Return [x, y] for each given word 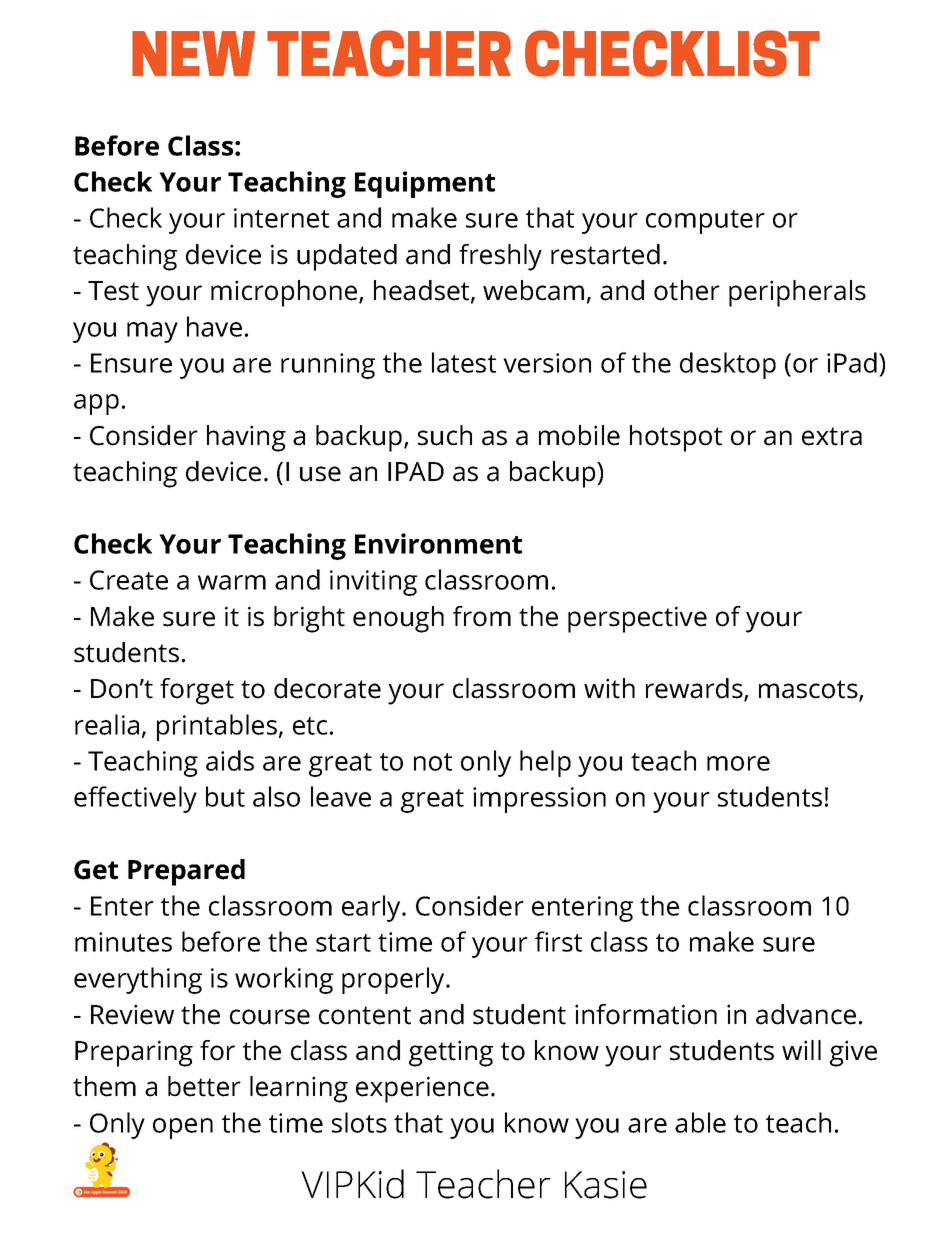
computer [705, 222]
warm [232, 582]
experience [422, 1089]
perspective [637, 619]
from [482, 616]
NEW [193, 53]
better [204, 1086]
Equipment [425, 184]
